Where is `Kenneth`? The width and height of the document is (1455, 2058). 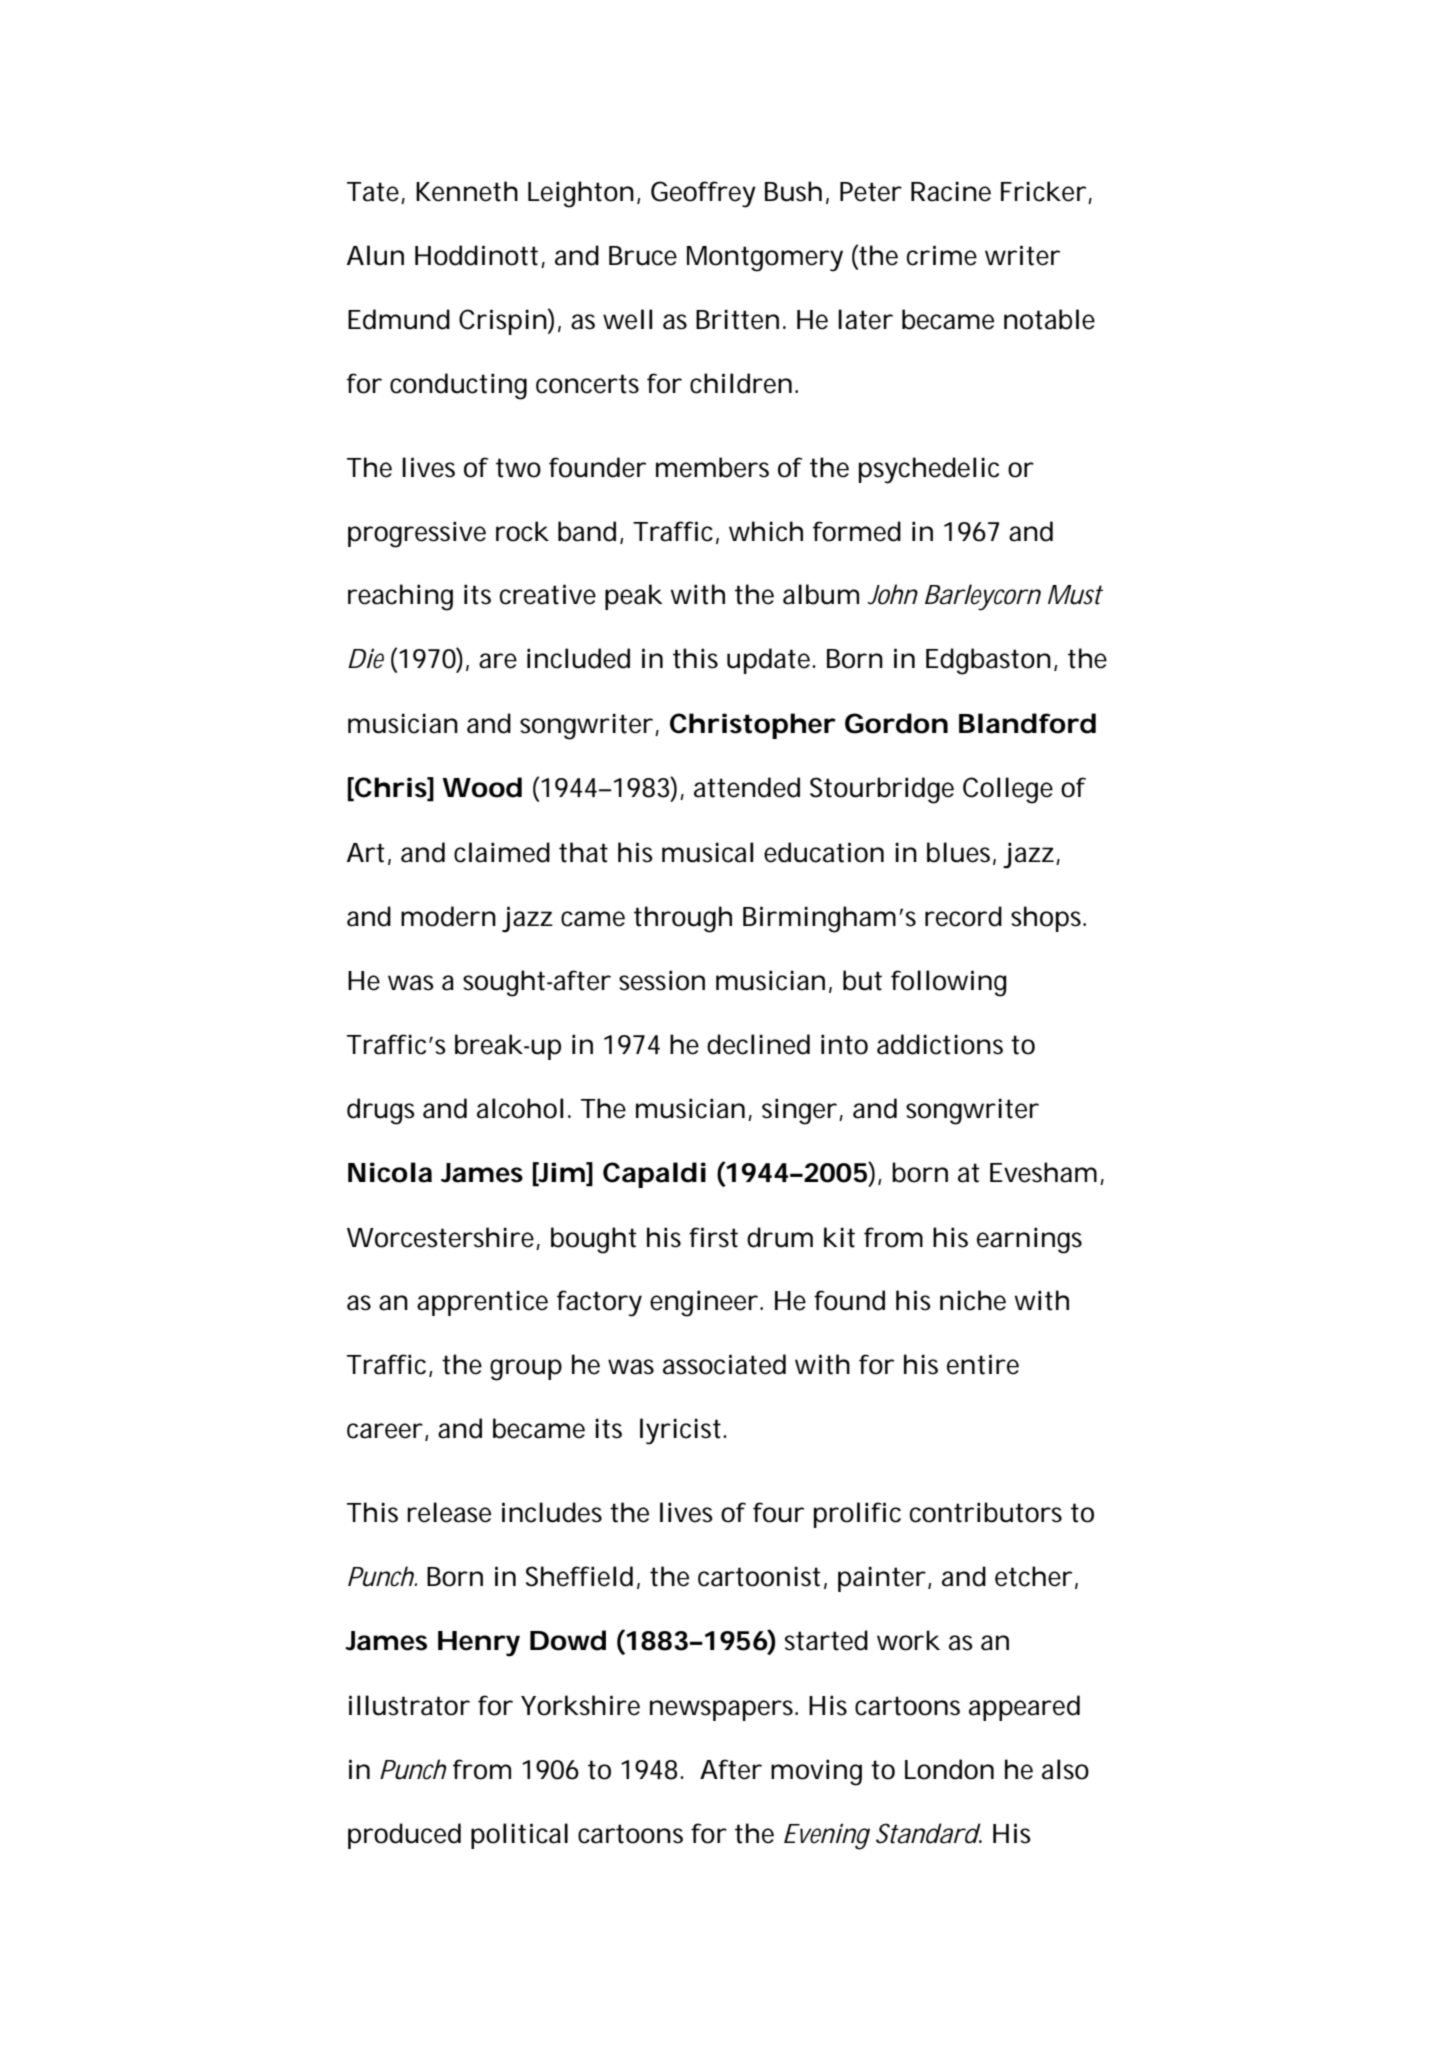 Kenneth is located at coordinates (467, 191).
